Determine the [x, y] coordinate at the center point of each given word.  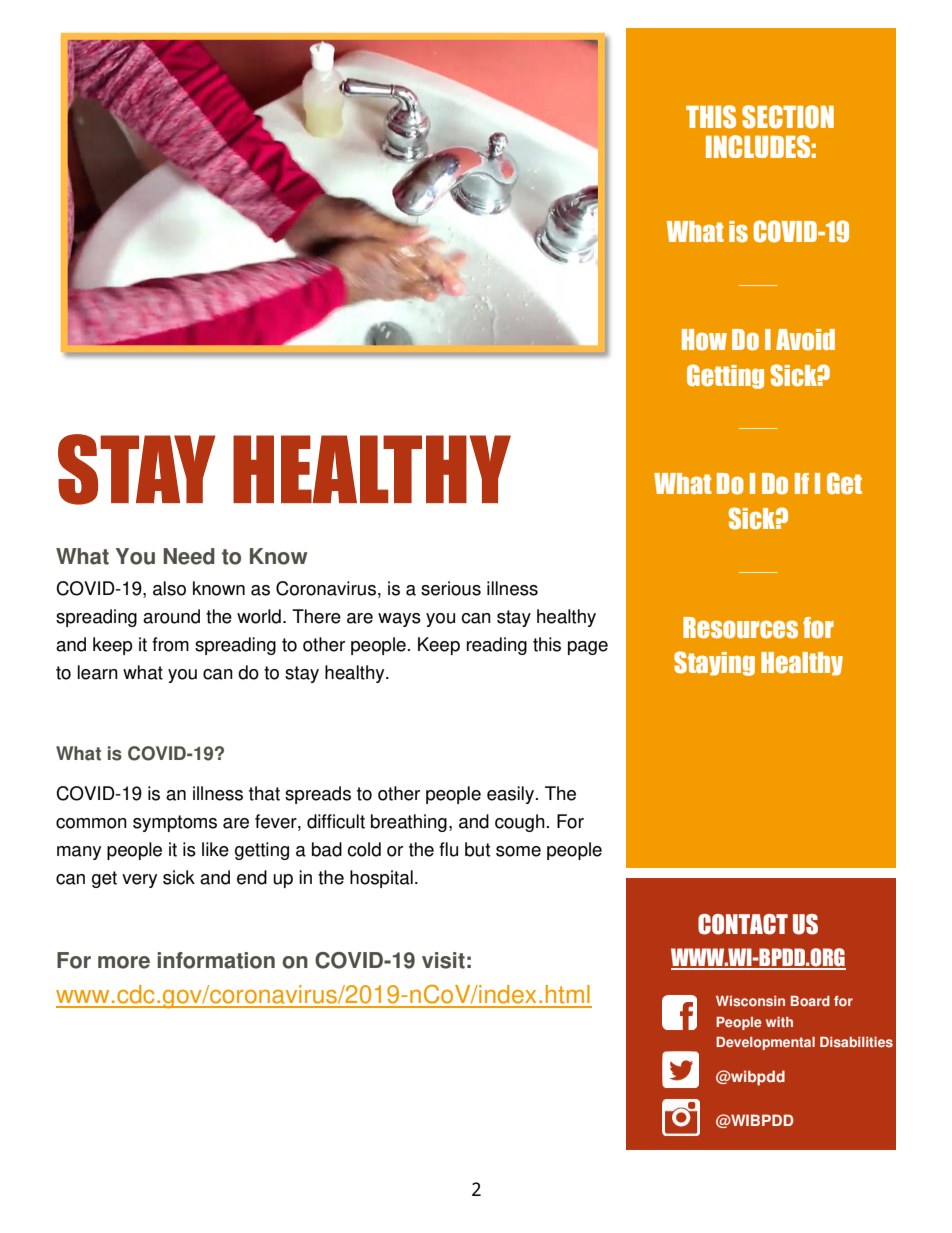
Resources [740, 628]
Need [189, 556]
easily [510, 795]
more [124, 962]
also [169, 588]
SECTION [788, 117]
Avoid [805, 340]
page [588, 648]
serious [451, 588]
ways [399, 620]
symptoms [175, 823]
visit [443, 960]
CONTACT [743, 924]
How [704, 340]
